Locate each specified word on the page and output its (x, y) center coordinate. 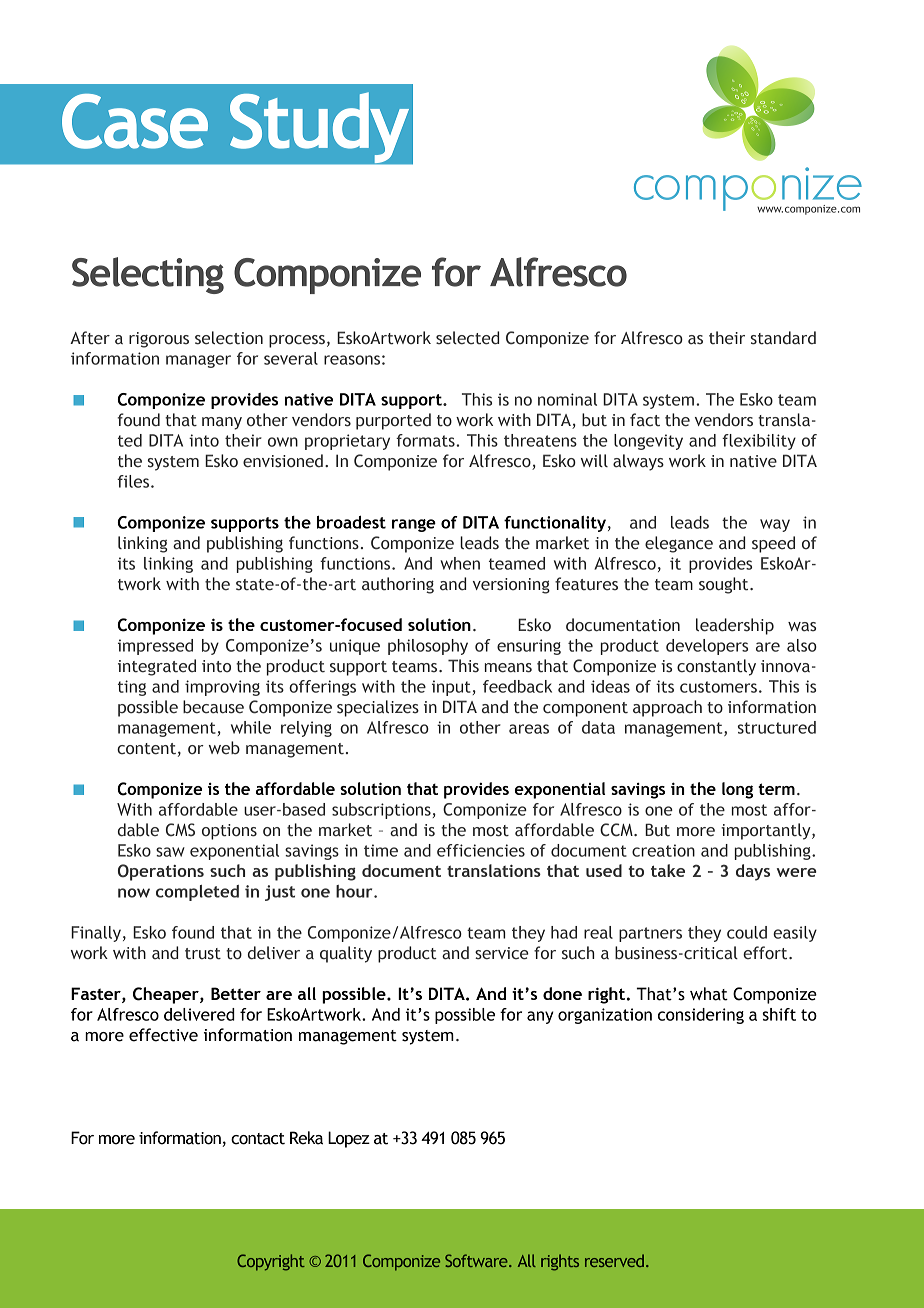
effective (163, 1035)
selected (467, 338)
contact (258, 1139)
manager (198, 361)
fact (645, 420)
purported (393, 421)
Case (135, 121)
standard (783, 338)
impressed (155, 647)
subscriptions (381, 811)
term (776, 789)
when (460, 563)
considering (701, 1016)
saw (170, 852)
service (502, 953)
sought (725, 585)
